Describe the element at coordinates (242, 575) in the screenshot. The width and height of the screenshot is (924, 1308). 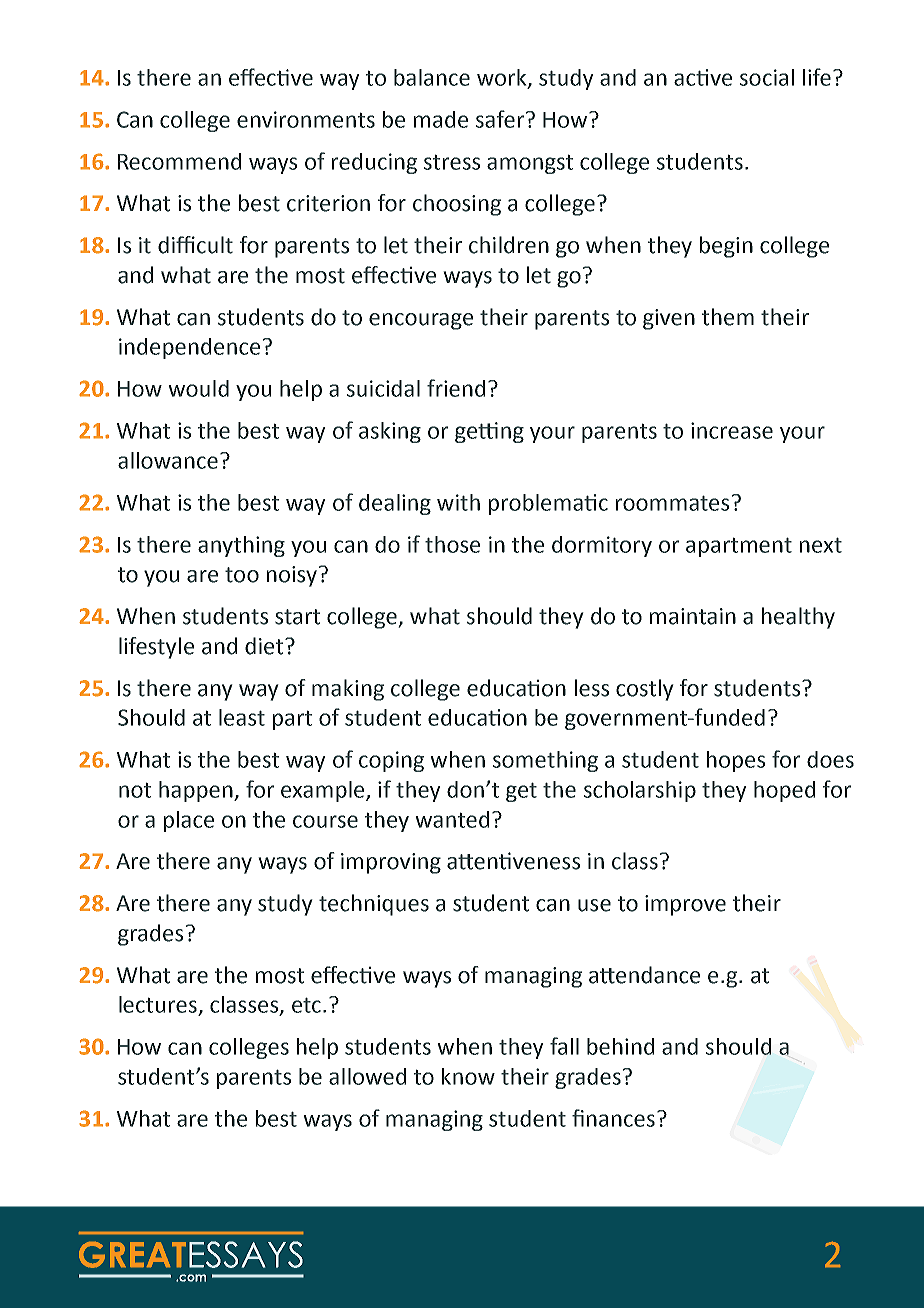
I see `too` at that location.
